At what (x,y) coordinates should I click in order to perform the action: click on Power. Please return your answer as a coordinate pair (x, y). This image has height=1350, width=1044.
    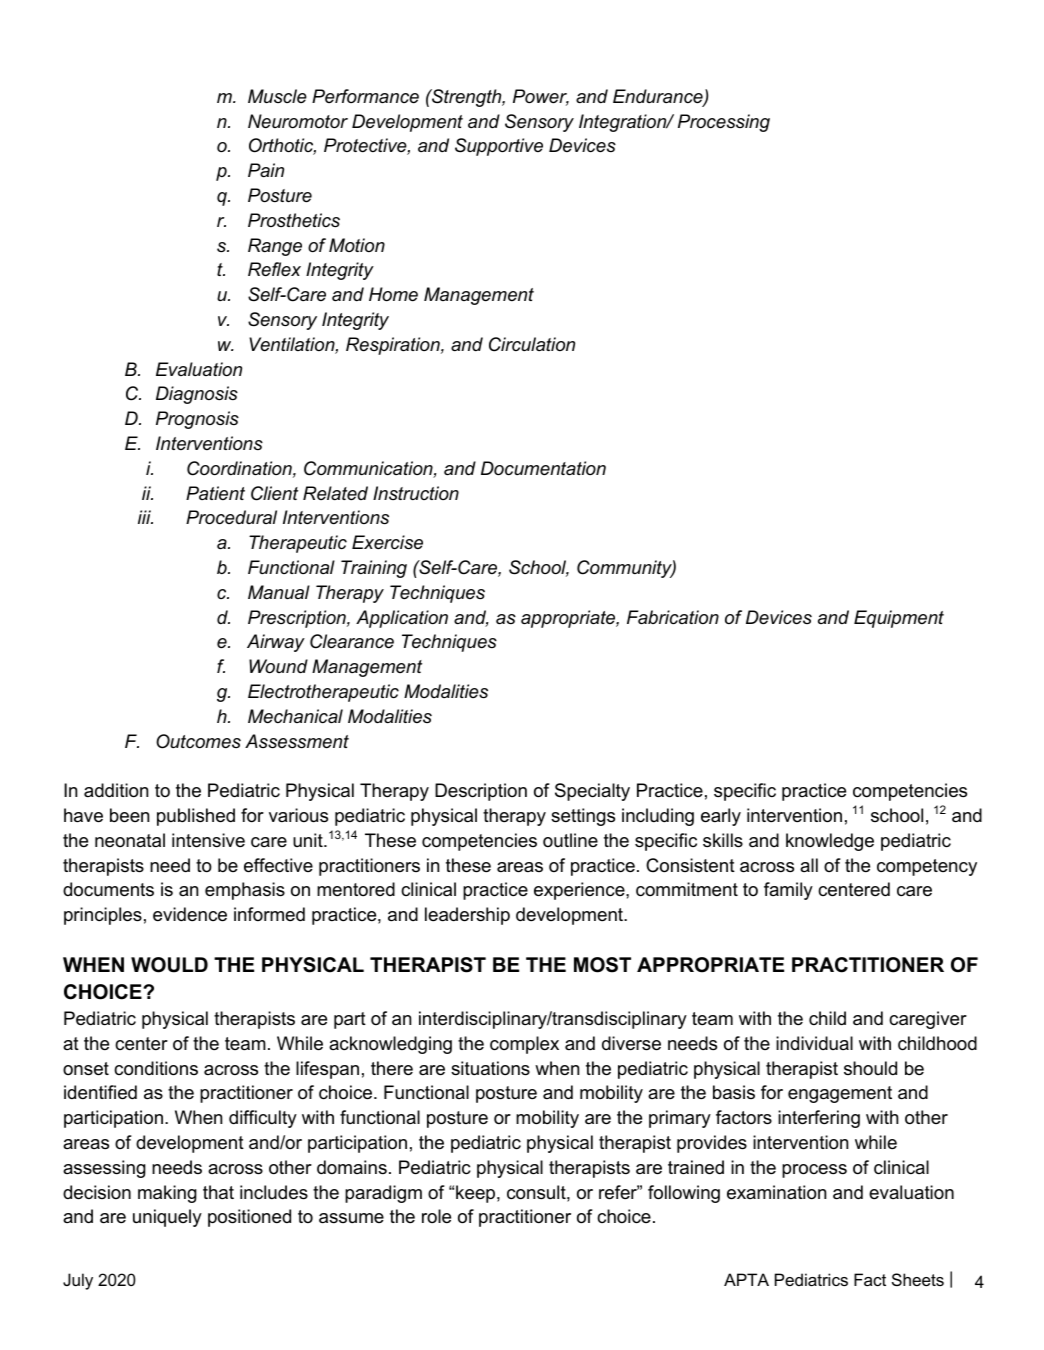
    Looking at the image, I should click on (541, 97).
